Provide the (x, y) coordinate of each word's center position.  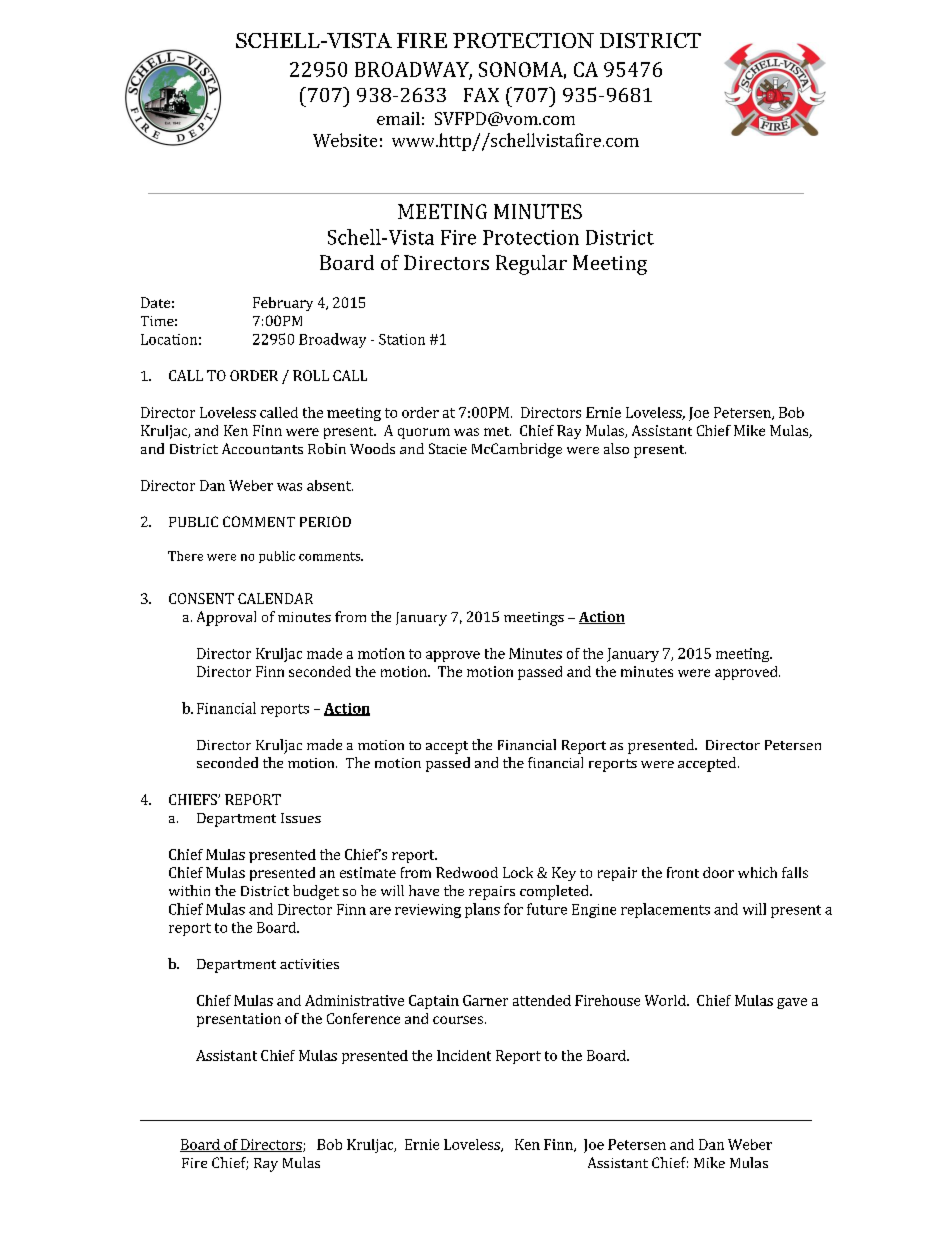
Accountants (262, 448)
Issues (301, 818)
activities (309, 964)
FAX (481, 95)
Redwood (467, 872)
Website (345, 140)
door (718, 872)
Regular (531, 265)
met (497, 431)
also (616, 448)
